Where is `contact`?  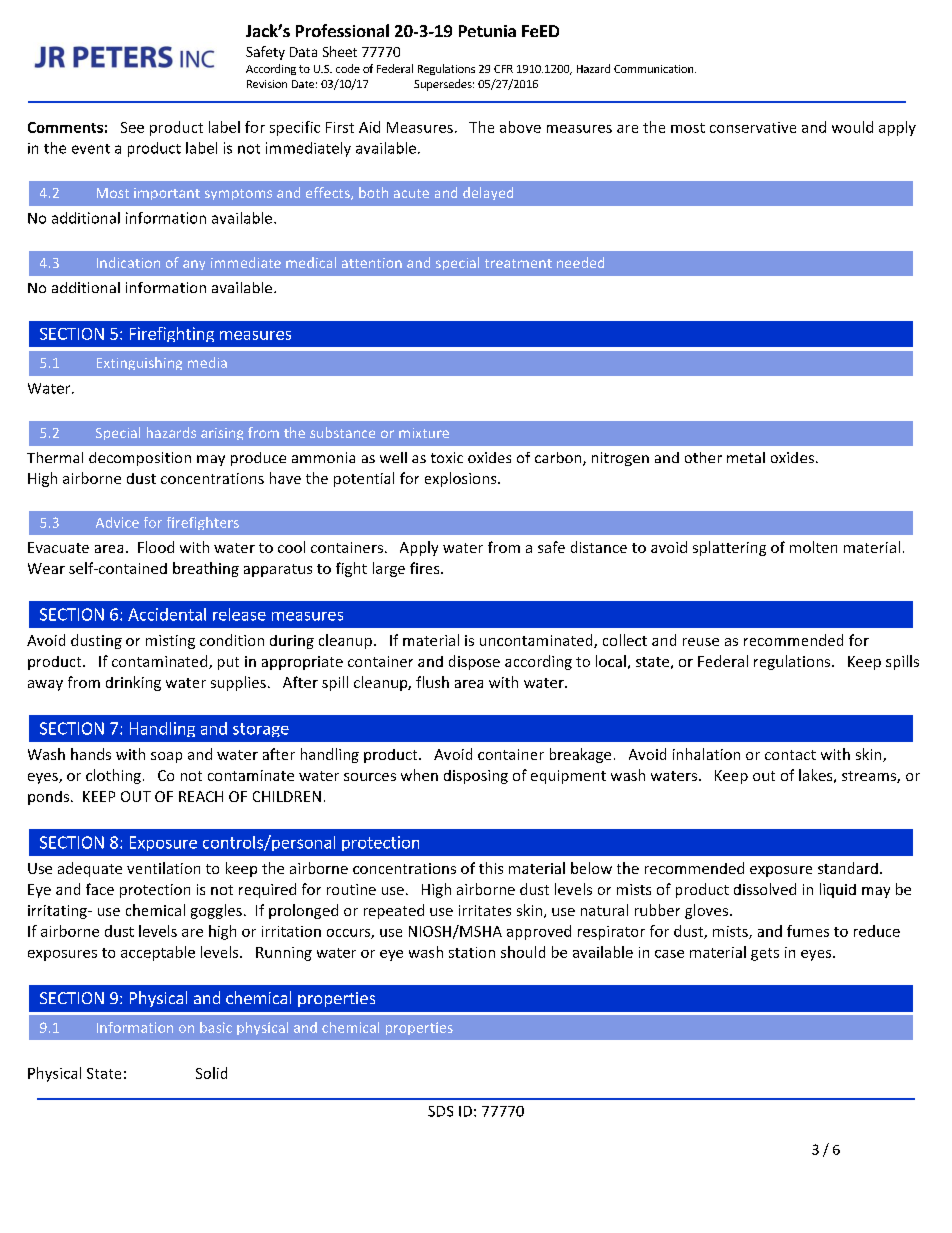
contact is located at coordinates (790, 755).
